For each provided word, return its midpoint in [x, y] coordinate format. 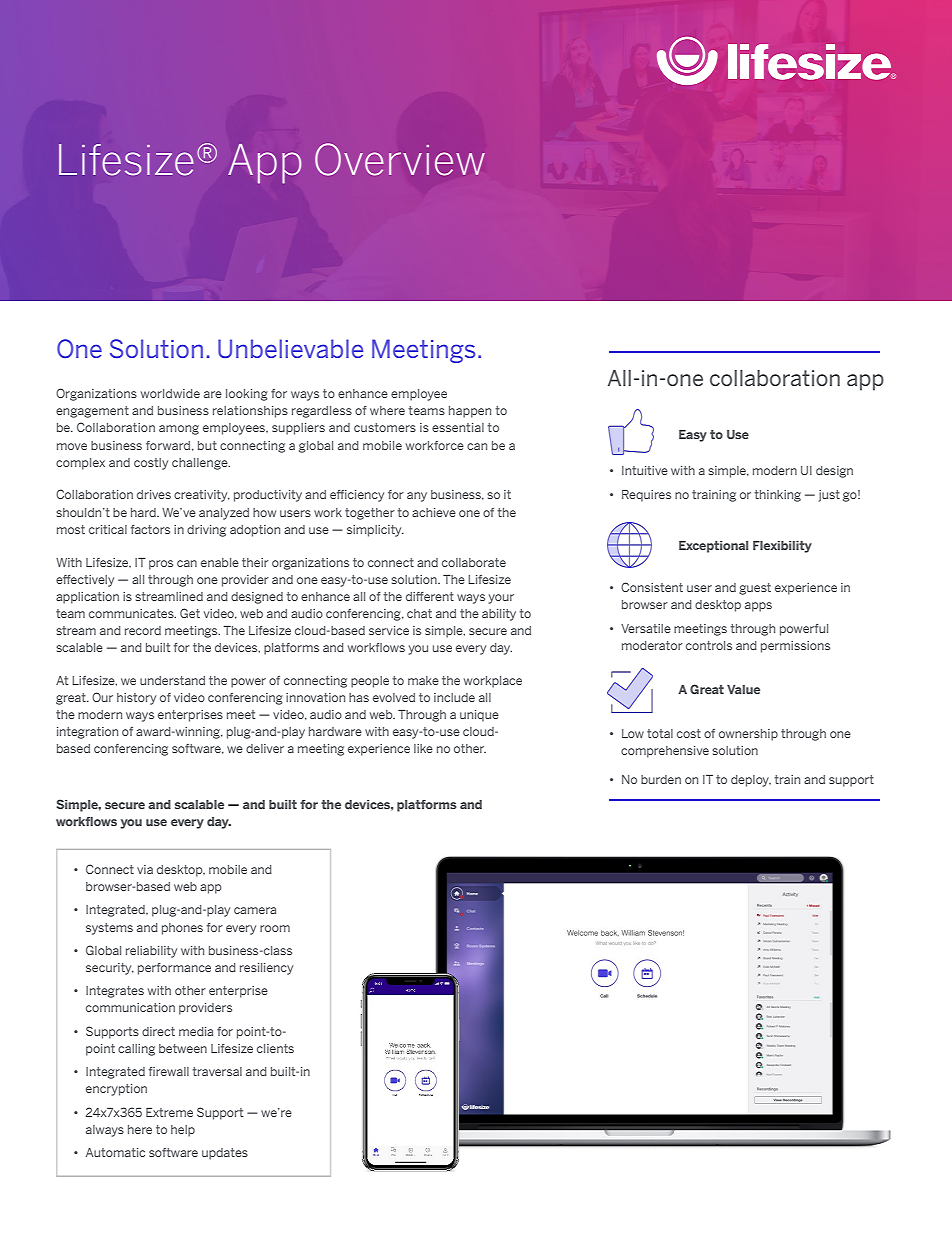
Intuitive [645, 470]
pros [161, 565]
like [423, 748]
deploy [751, 781]
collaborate [474, 562]
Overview [400, 159]
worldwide [170, 393]
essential [458, 427]
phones [182, 929]
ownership [748, 735]
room [275, 928]
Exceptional [713, 547]
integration [87, 733]
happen [470, 412]
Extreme [169, 1112]
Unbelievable [290, 348]
